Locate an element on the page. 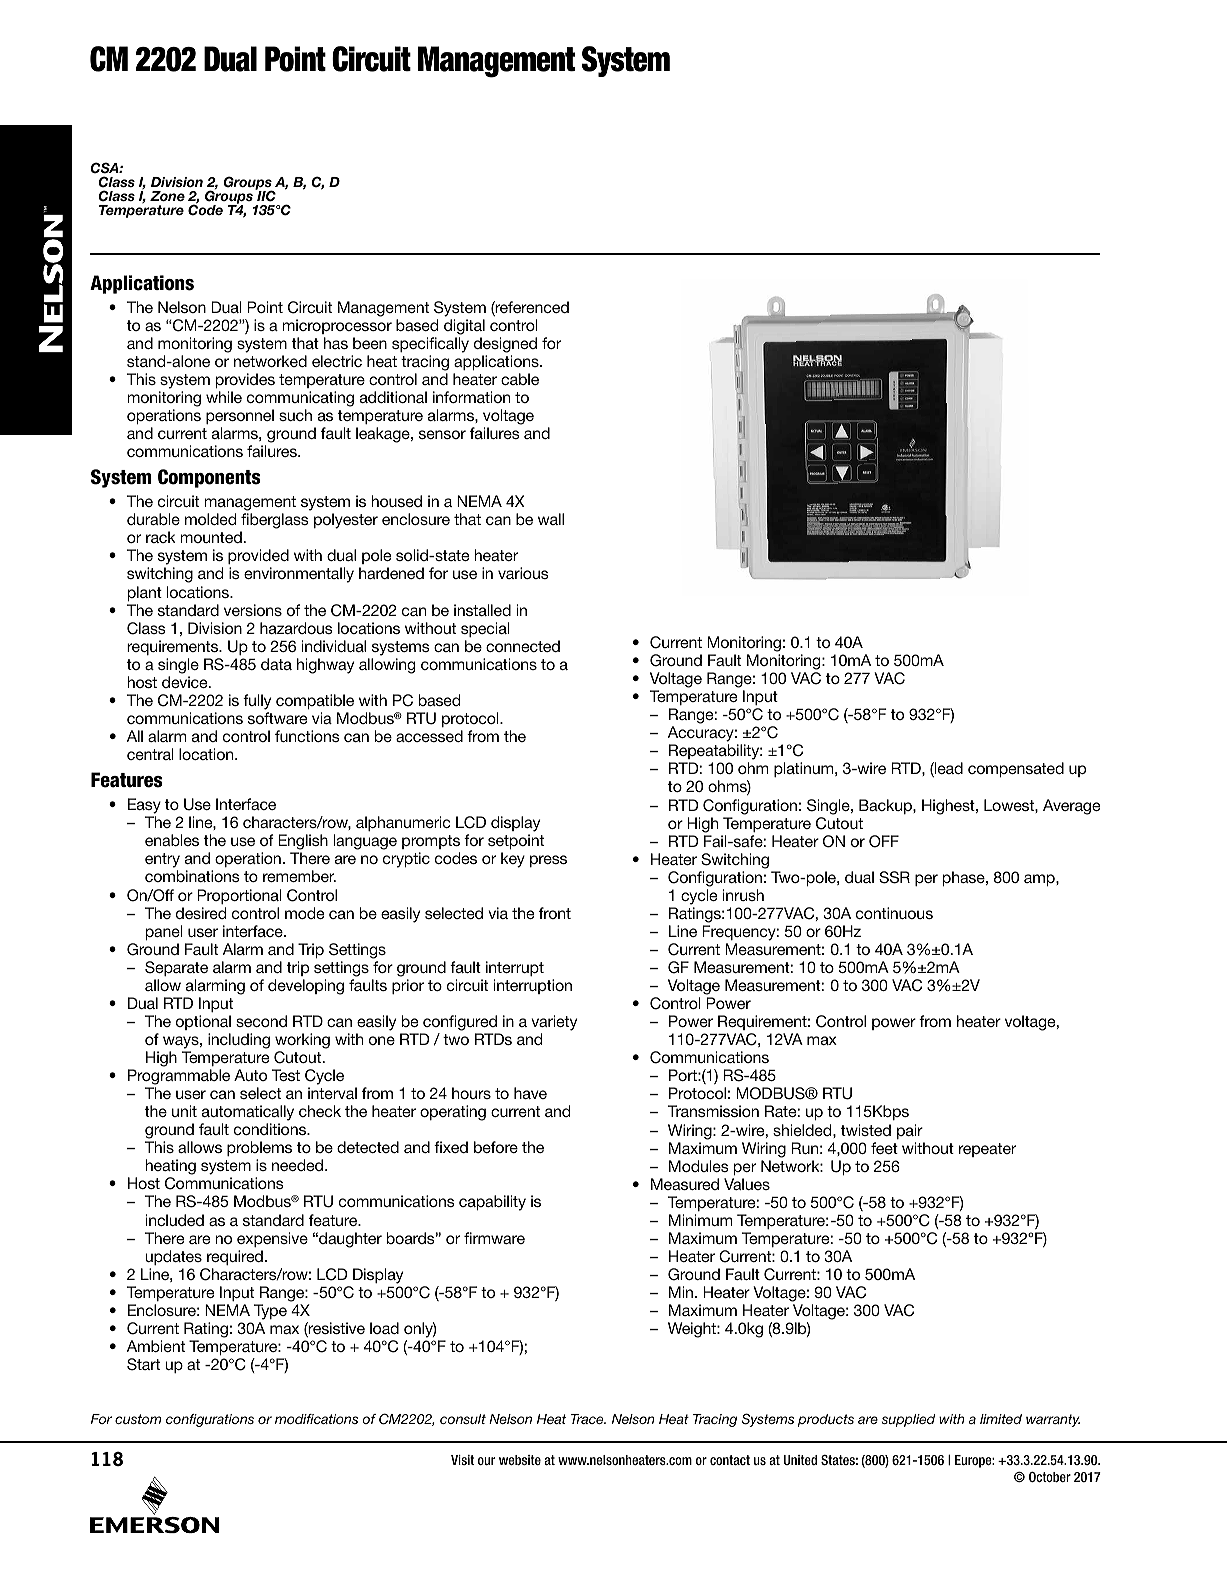 This page has height=1571, width=1227. modifications is located at coordinates (316, 1419).
